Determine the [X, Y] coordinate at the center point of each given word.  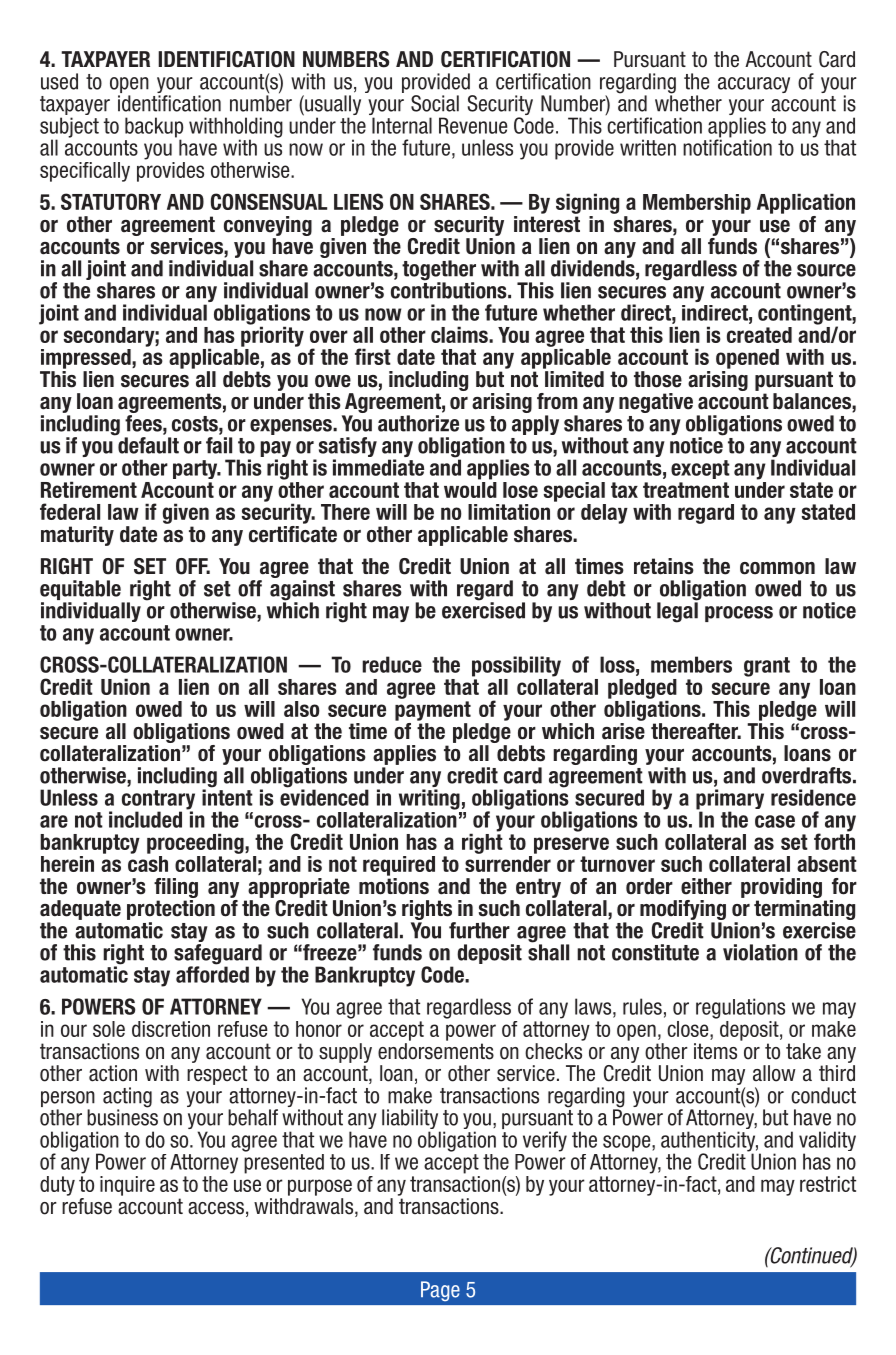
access [216, 1208]
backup [154, 128]
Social [435, 103]
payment [433, 711]
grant [767, 667]
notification [727, 146]
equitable [80, 590]
